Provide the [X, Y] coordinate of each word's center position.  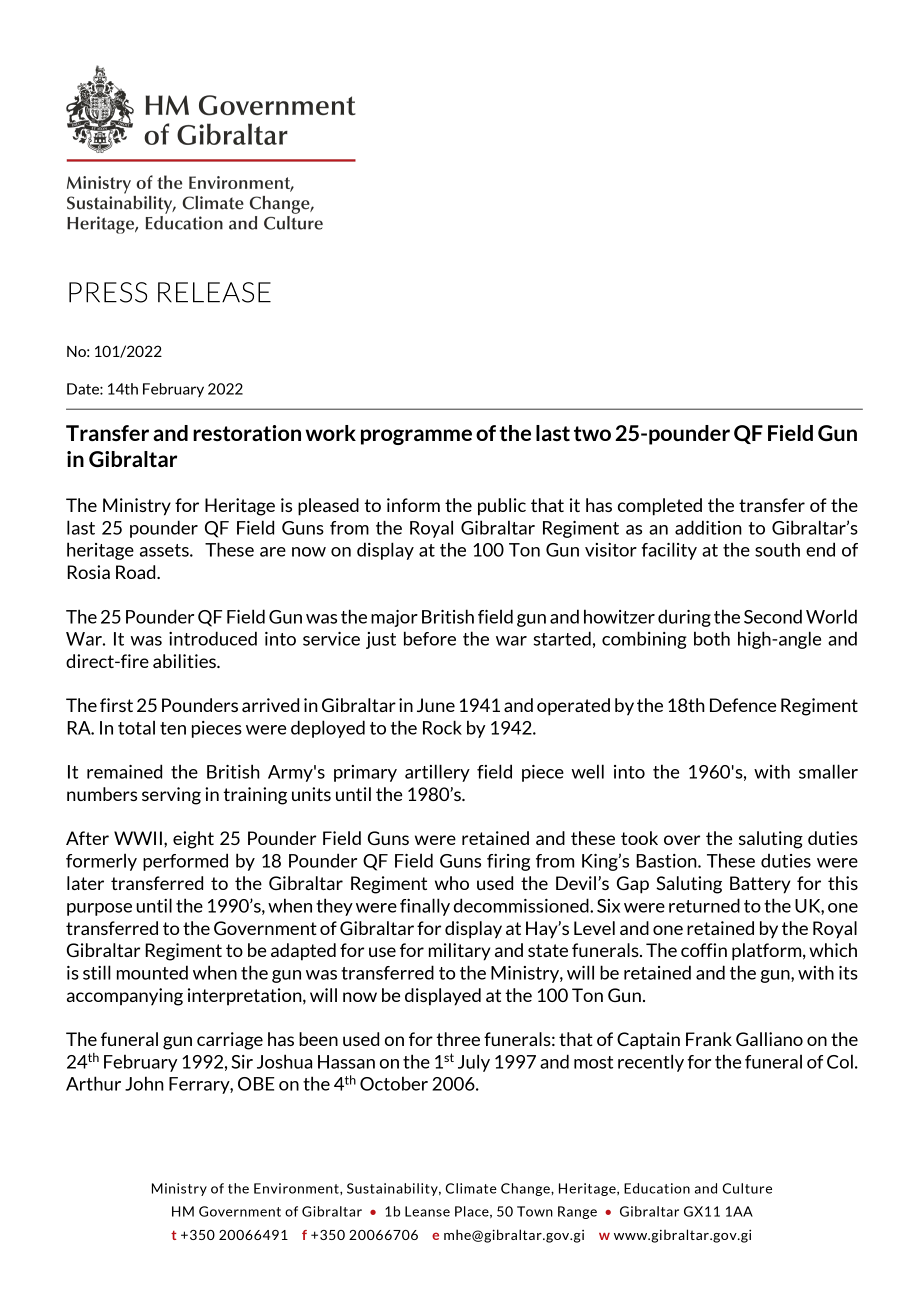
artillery [437, 773]
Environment [297, 1188]
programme [416, 437]
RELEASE [214, 292]
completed [660, 507]
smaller [828, 771]
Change [526, 1189]
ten [173, 728]
